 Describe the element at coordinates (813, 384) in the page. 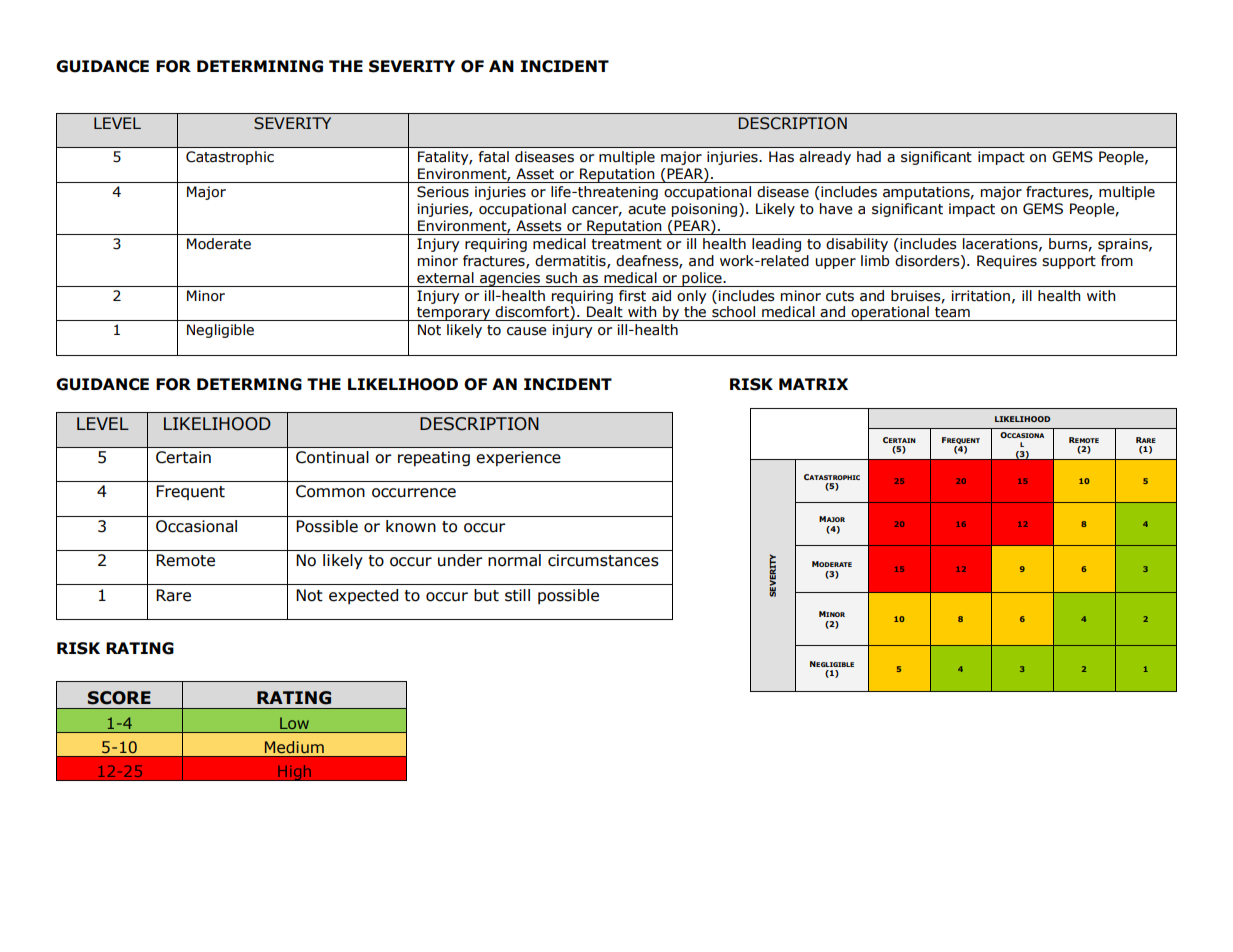

I see `MATRIX` at that location.
